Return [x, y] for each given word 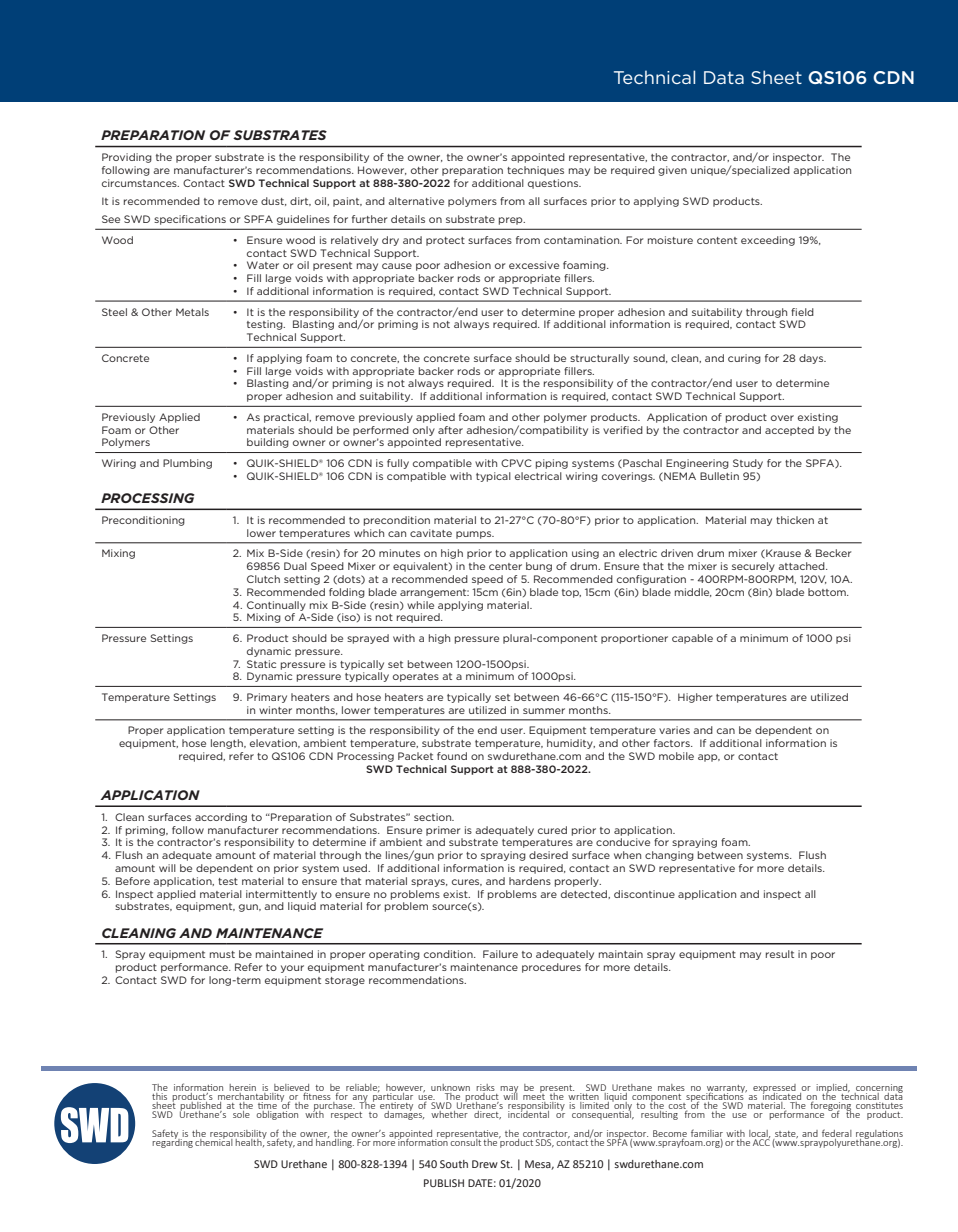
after [450, 430]
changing [669, 856]
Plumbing [187, 464]
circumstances [140, 183]
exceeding [768, 241]
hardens [530, 881]
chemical [214, 1141]
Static [261, 664]
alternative [416, 201]
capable [692, 639]
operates [416, 677]
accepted [789, 431]
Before [133, 881]
